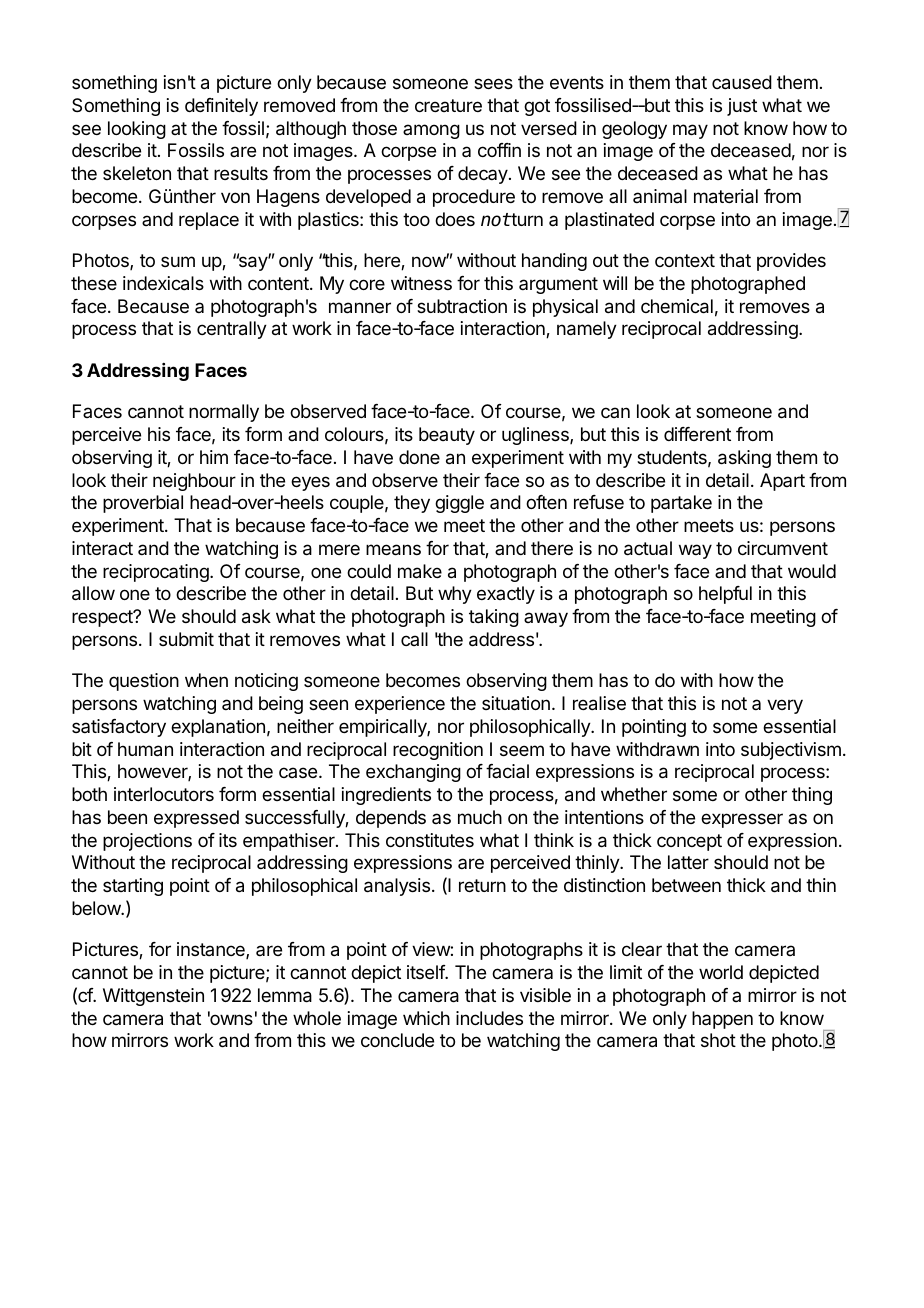  I want to click on different, so click(697, 434).
